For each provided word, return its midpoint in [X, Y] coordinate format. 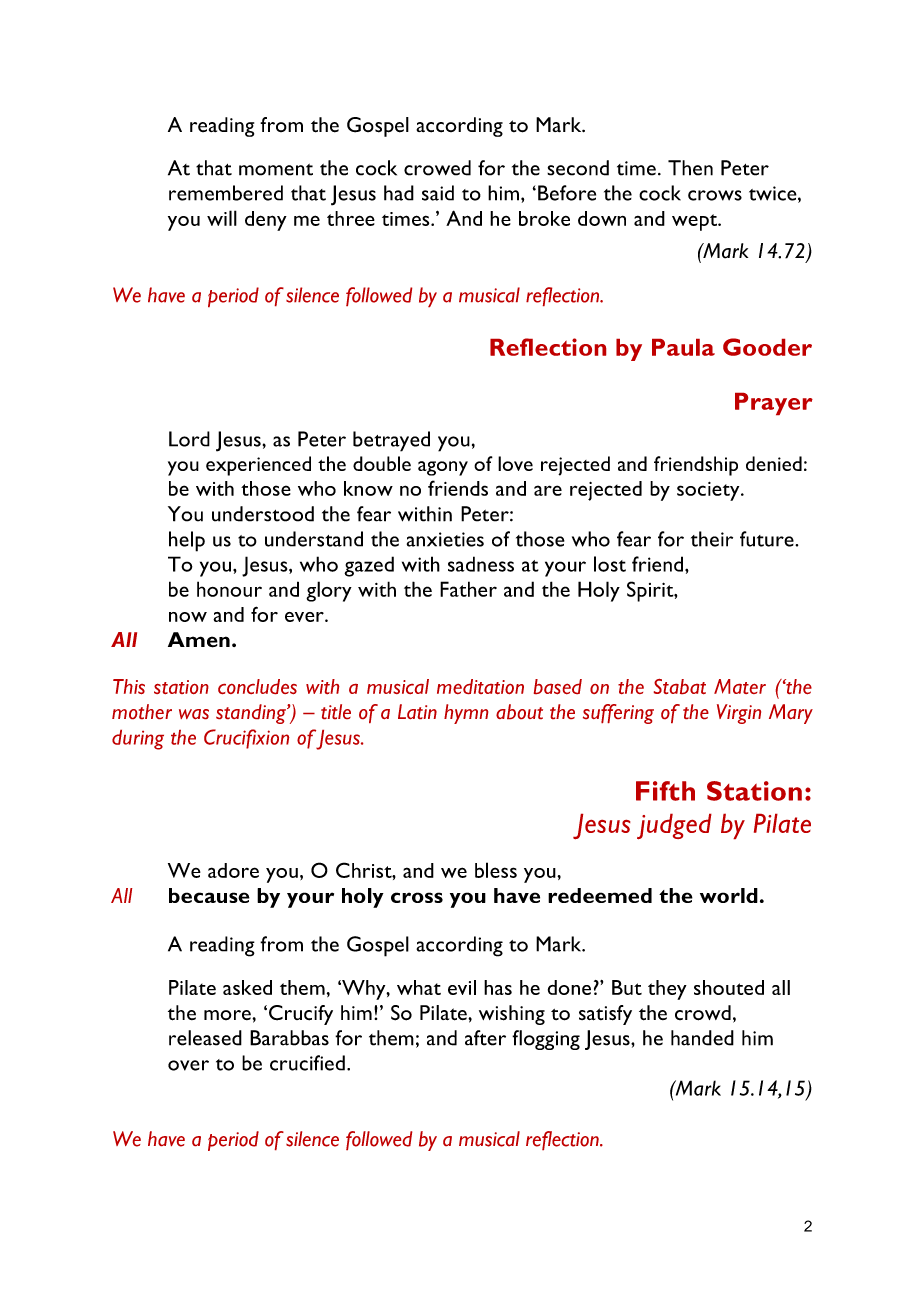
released [205, 1038]
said [438, 193]
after [485, 1038]
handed [702, 1038]
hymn [466, 714]
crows [715, 195]
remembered [226, 193]
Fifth [665, 791]
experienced [258, 466]
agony [443, 468]
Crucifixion [246, 739]
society [709, 491]
